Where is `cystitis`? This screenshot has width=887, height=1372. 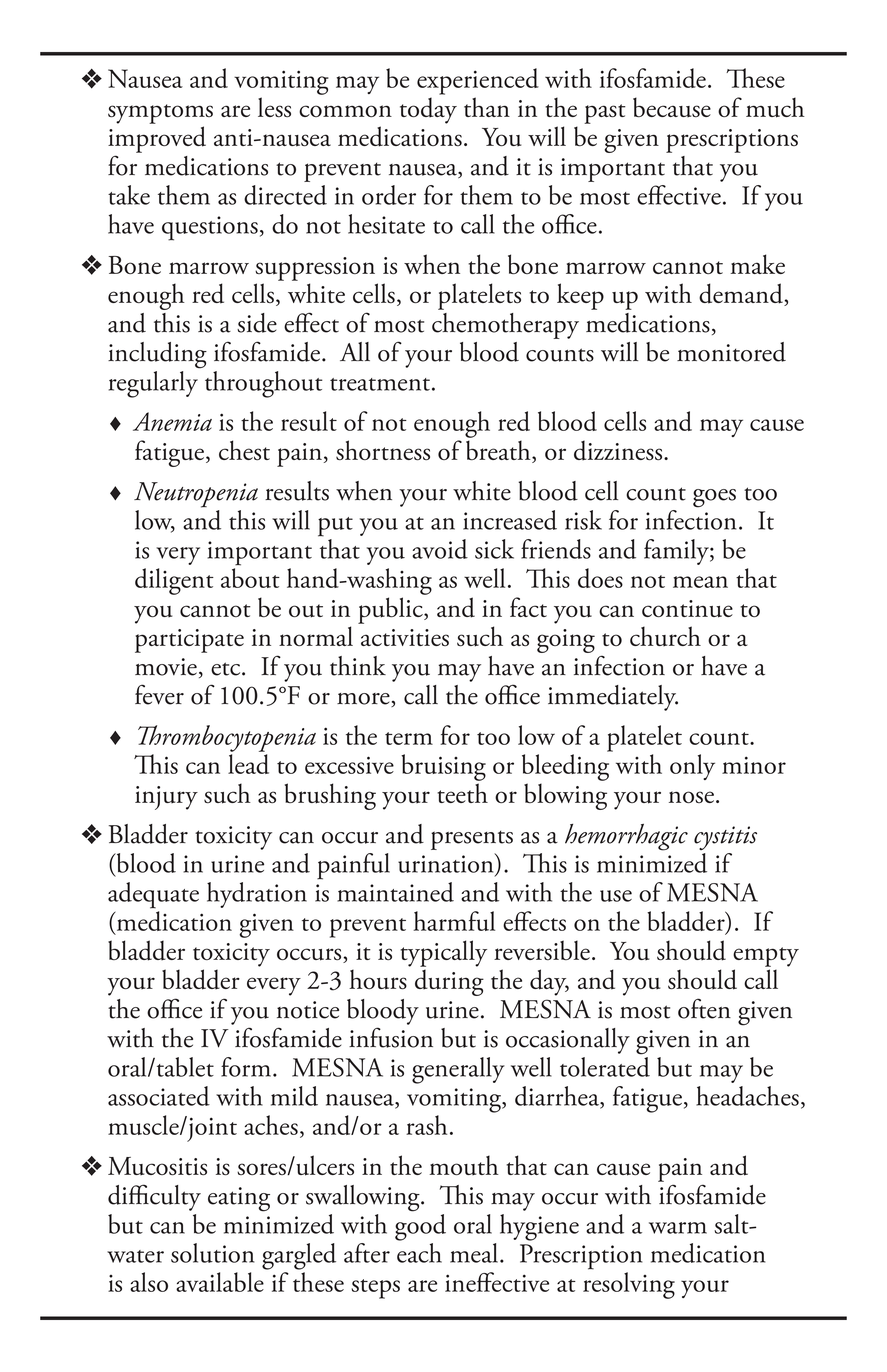
cystitis is located at coordinates (725, 838).
